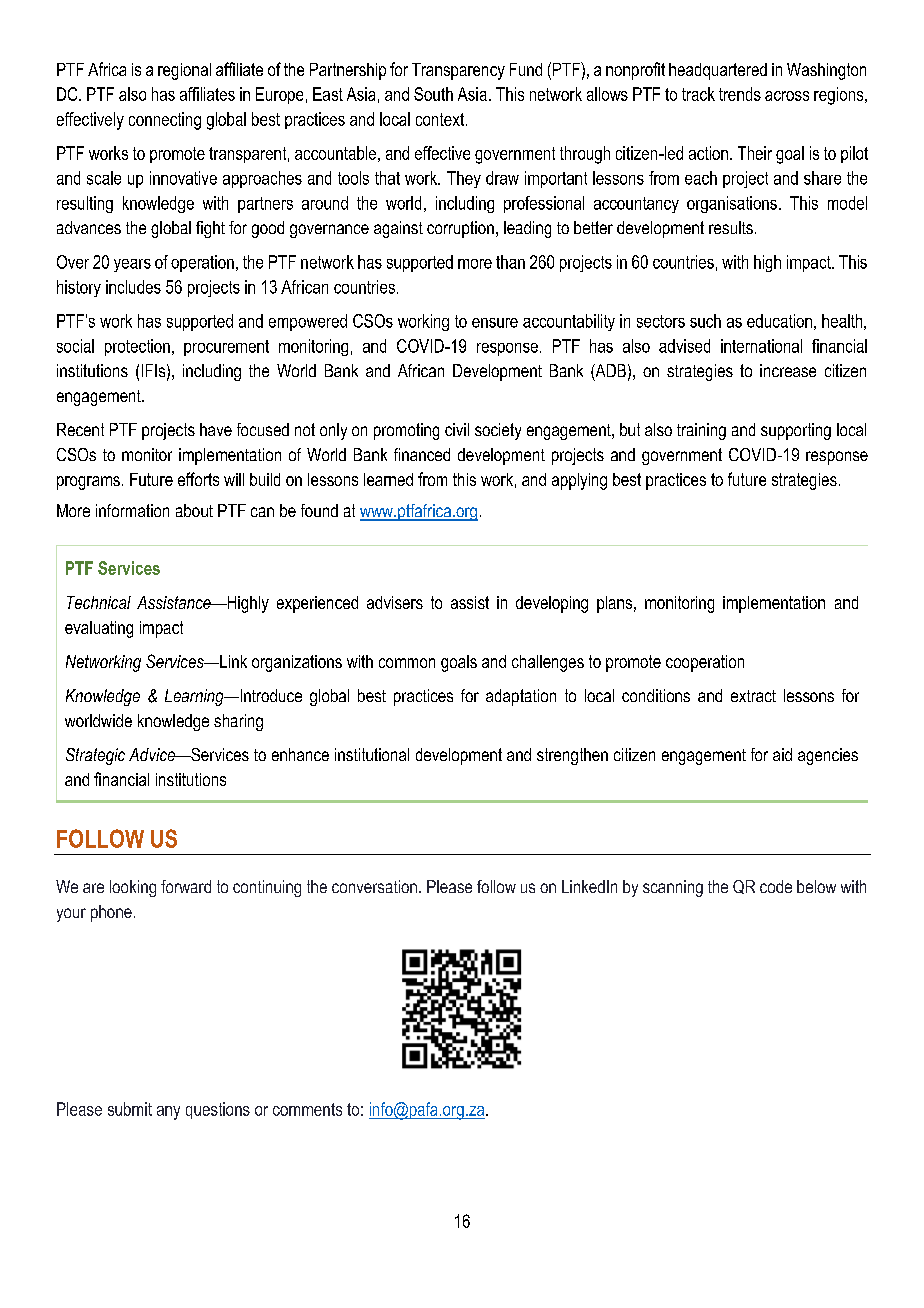 The width and height of the document is (924, 1308). Describe the element at coordinates (395, 602) in the document. I see `advisers` at that location.
